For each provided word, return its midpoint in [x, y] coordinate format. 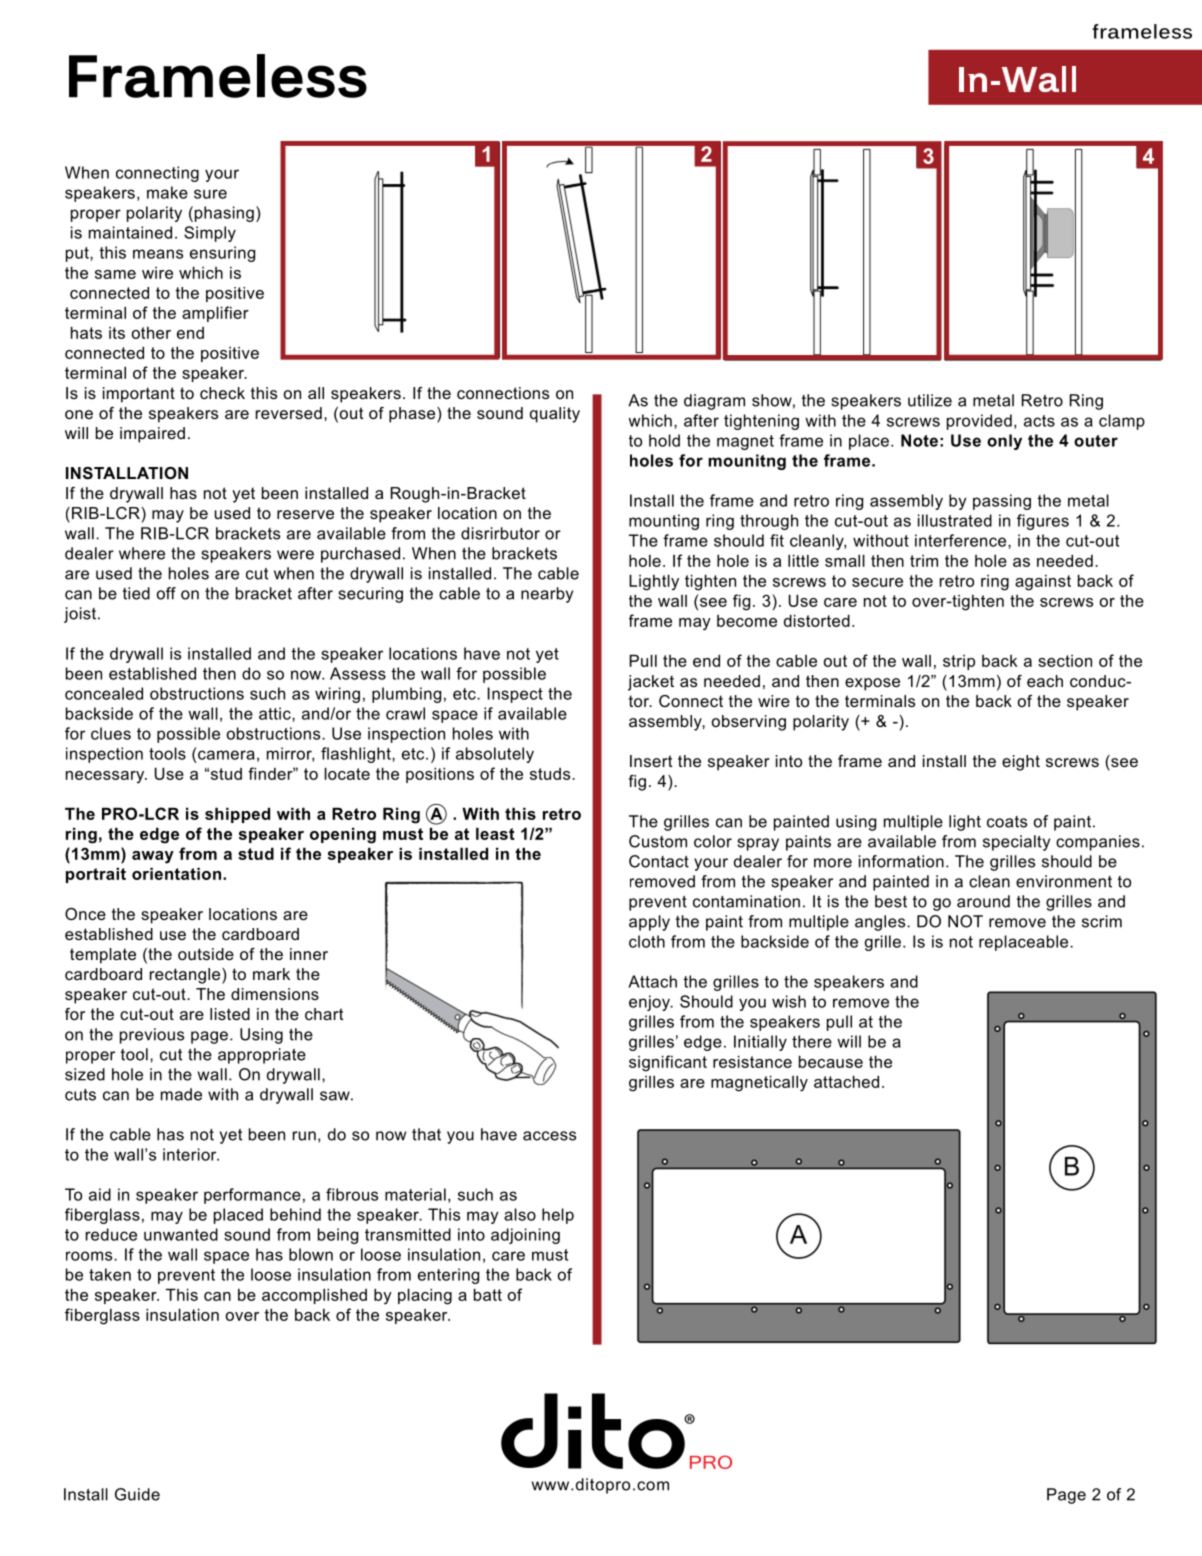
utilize [930, 400]
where [142, 553]
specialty [1016, 843]
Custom [658, 841]
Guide [137, 1494]
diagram [714, 402]
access [549, 1136]
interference [962, 540]
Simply [210, 234]
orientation [176, 873]
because [831, 1061]
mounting [664, 522]
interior [191, 1154]
